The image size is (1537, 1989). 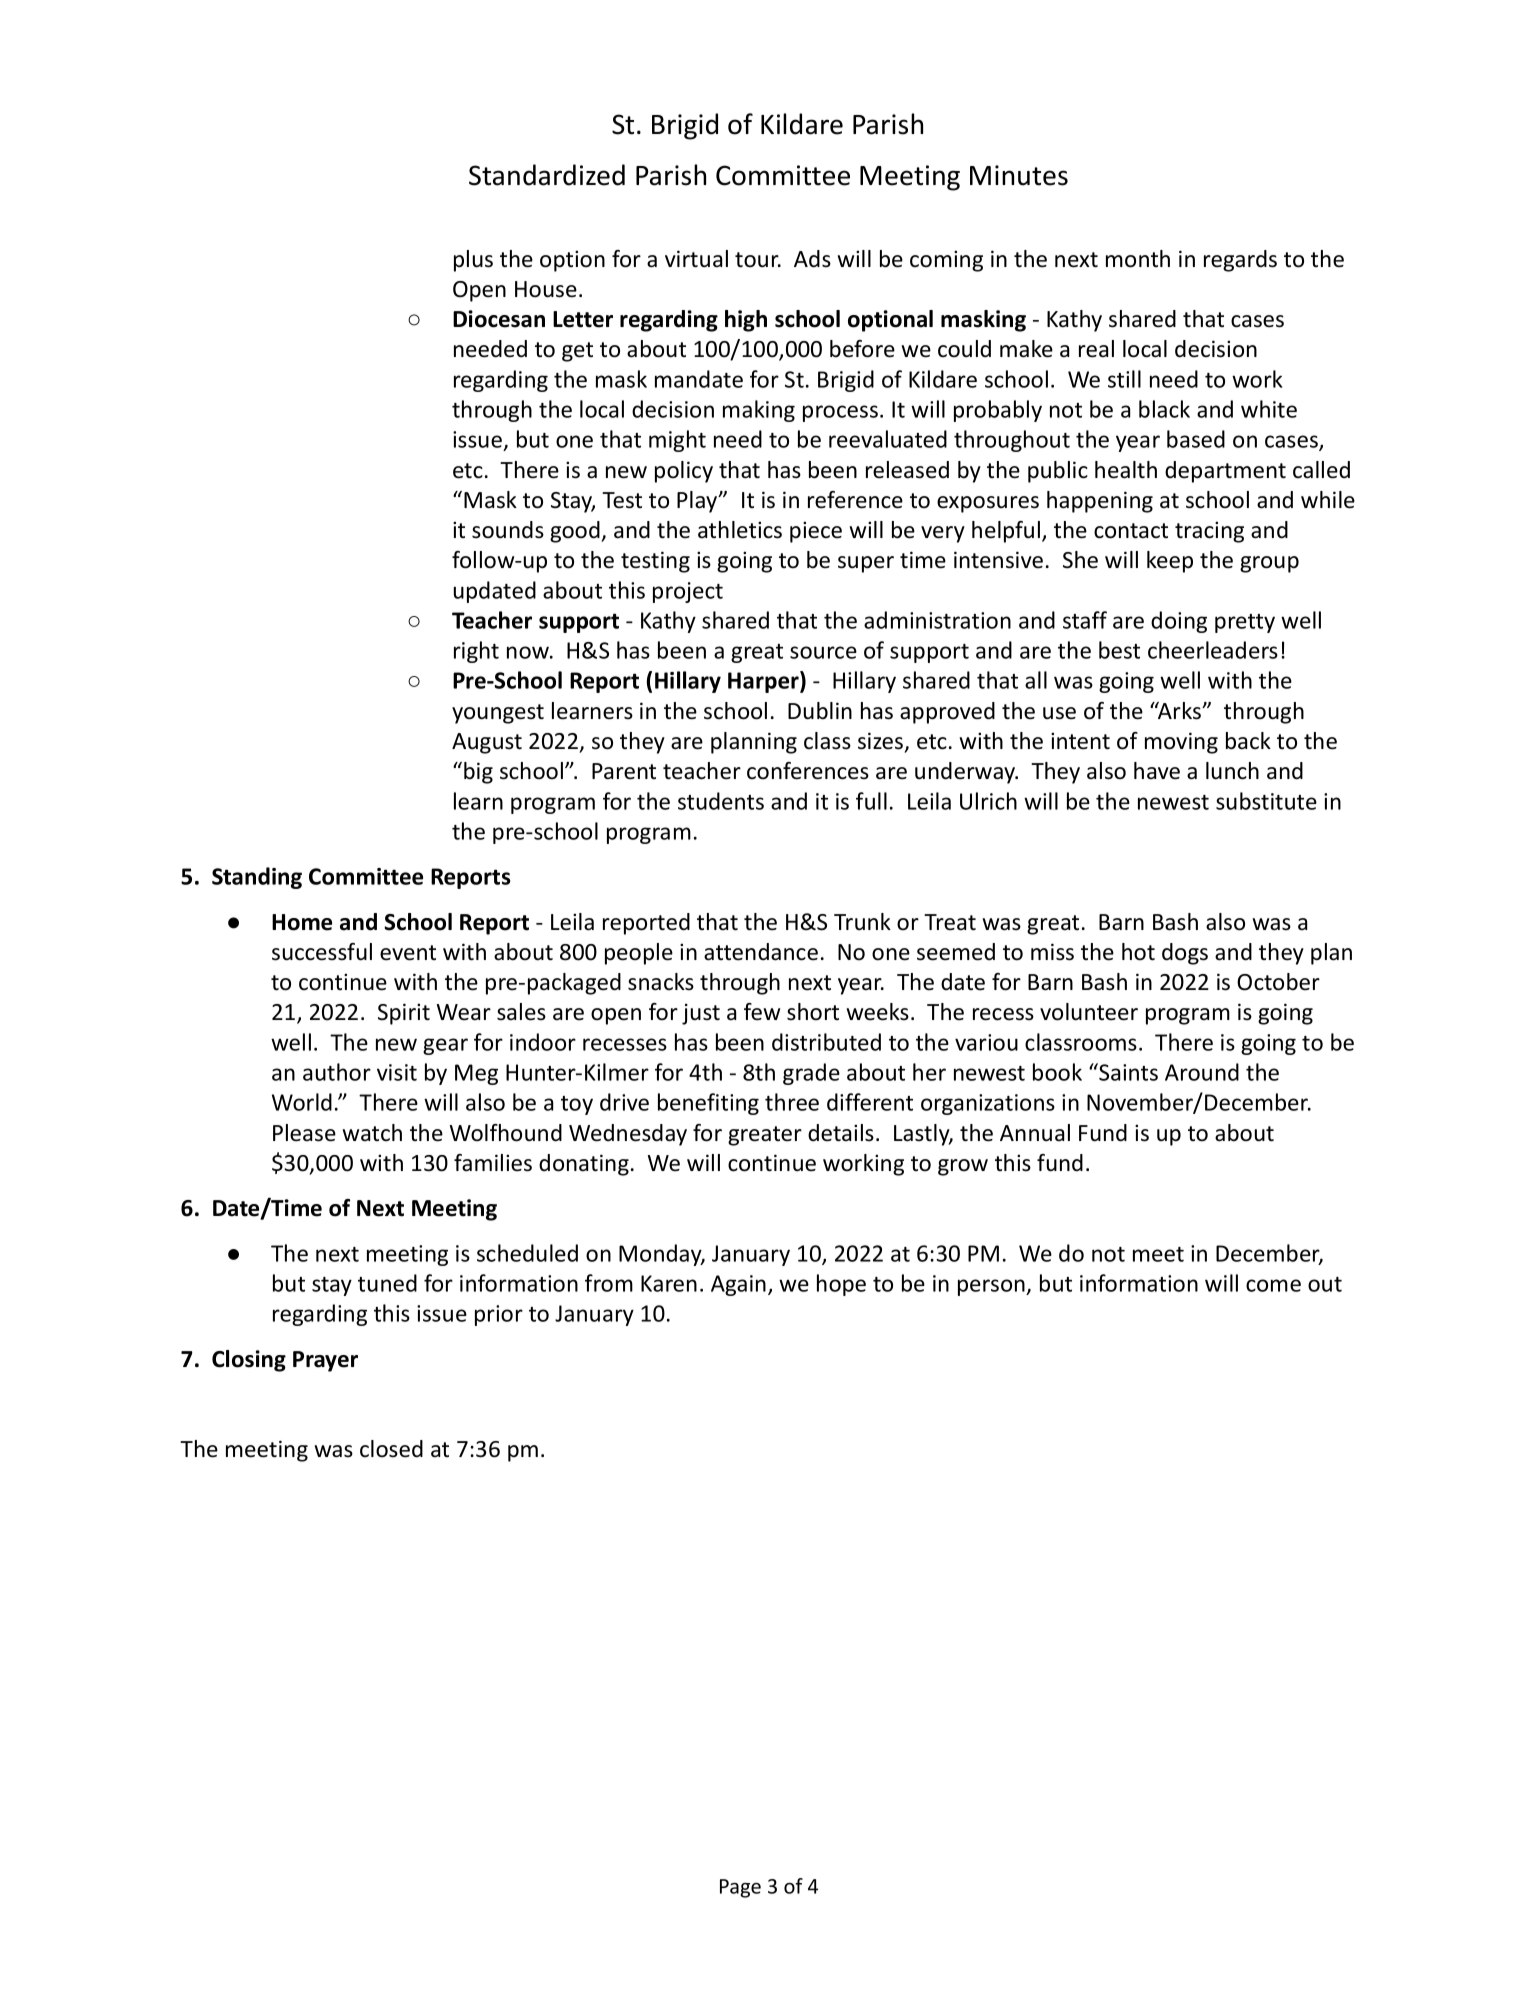 What do you see at coordinates (1273, 1285) in the image?
I see `come` at bounding box center [1273, 1285].
